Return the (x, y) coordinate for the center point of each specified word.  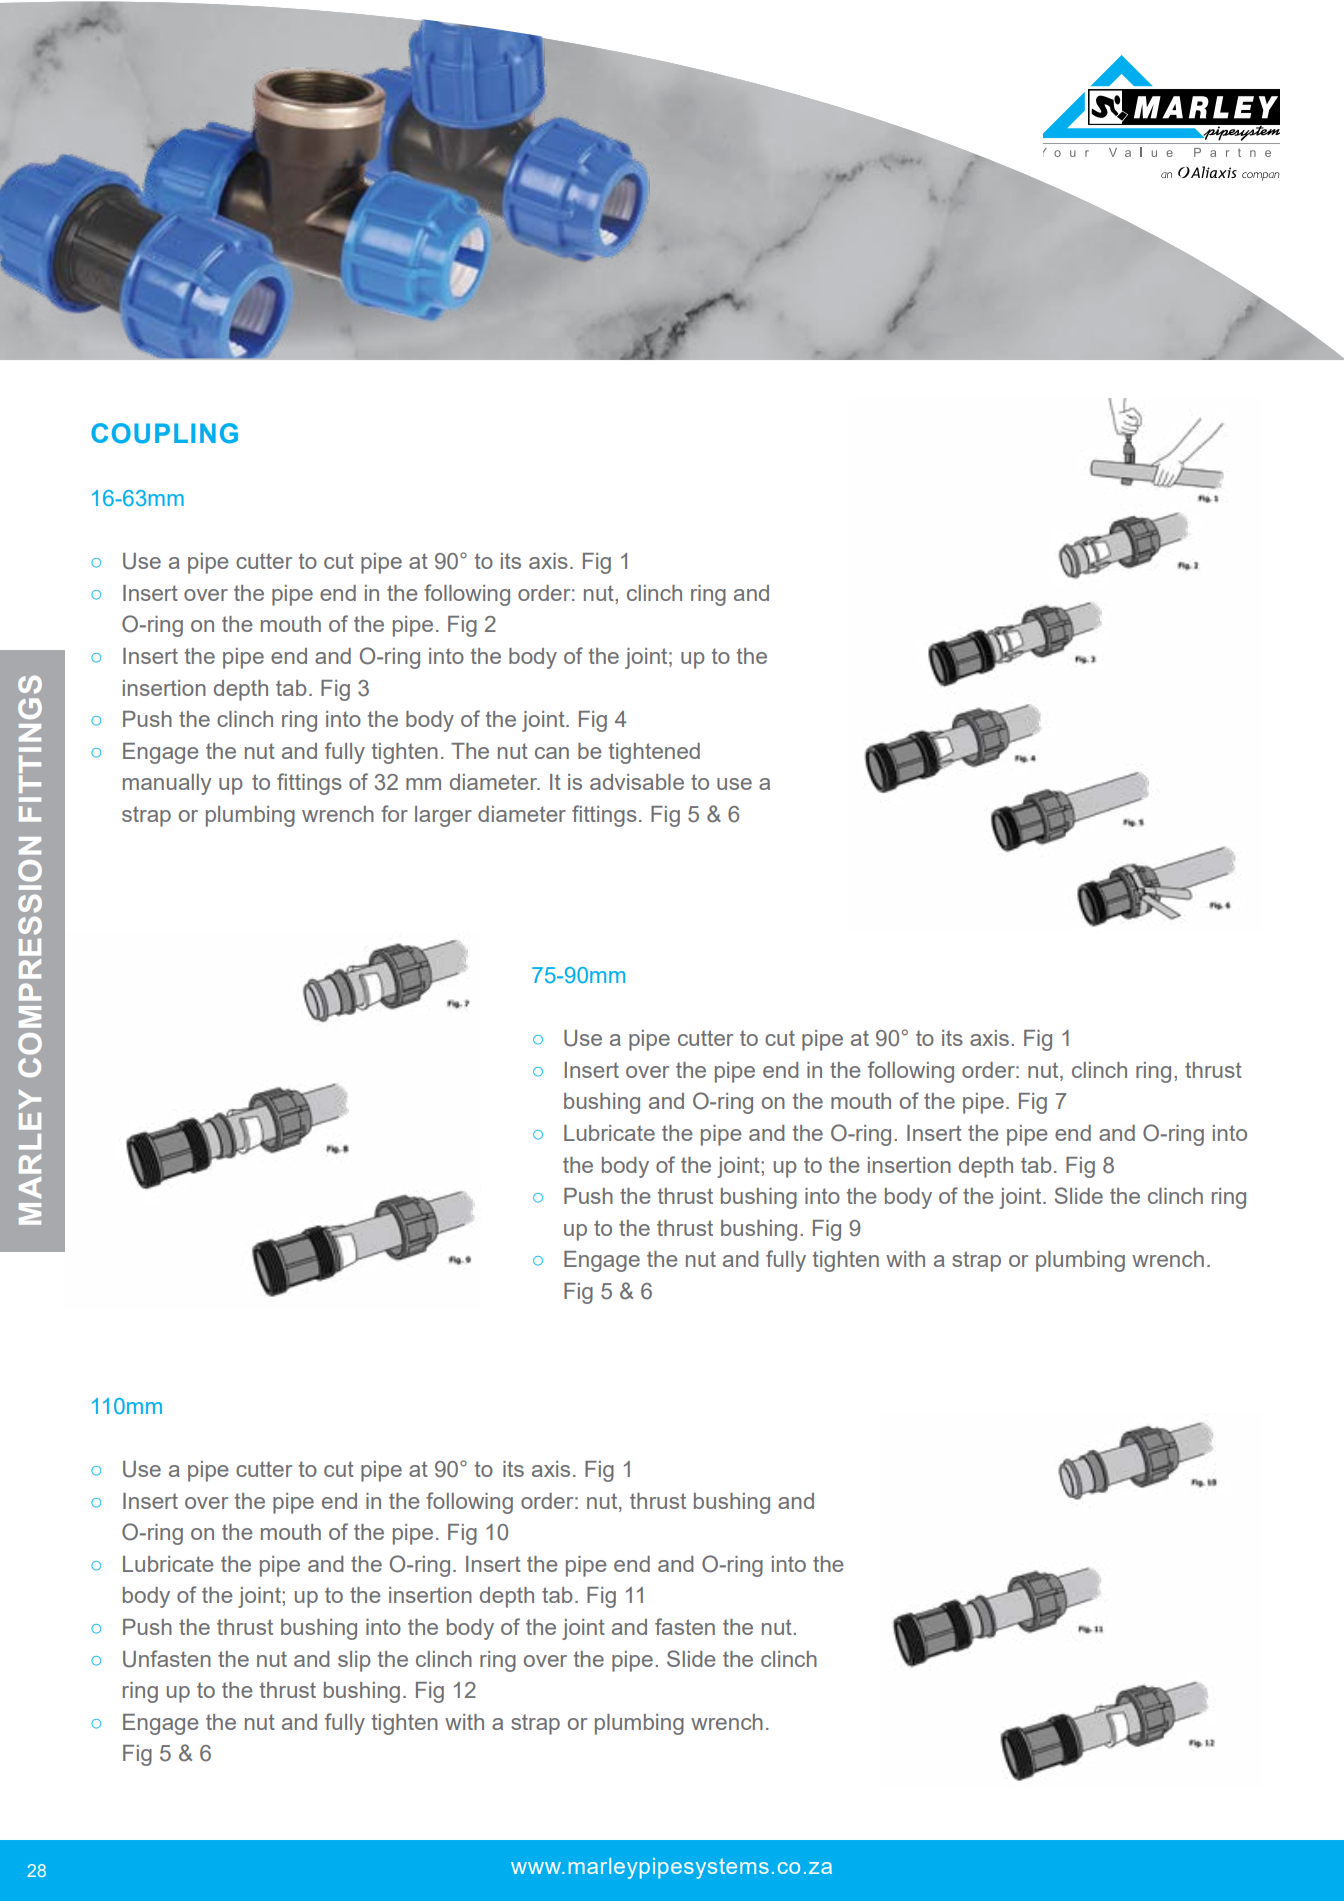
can (552, 753)
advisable (637, 782)
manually (167, 784)
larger (443, 816)
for (394, 813)
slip (354, 1661)
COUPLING (164, 433)
